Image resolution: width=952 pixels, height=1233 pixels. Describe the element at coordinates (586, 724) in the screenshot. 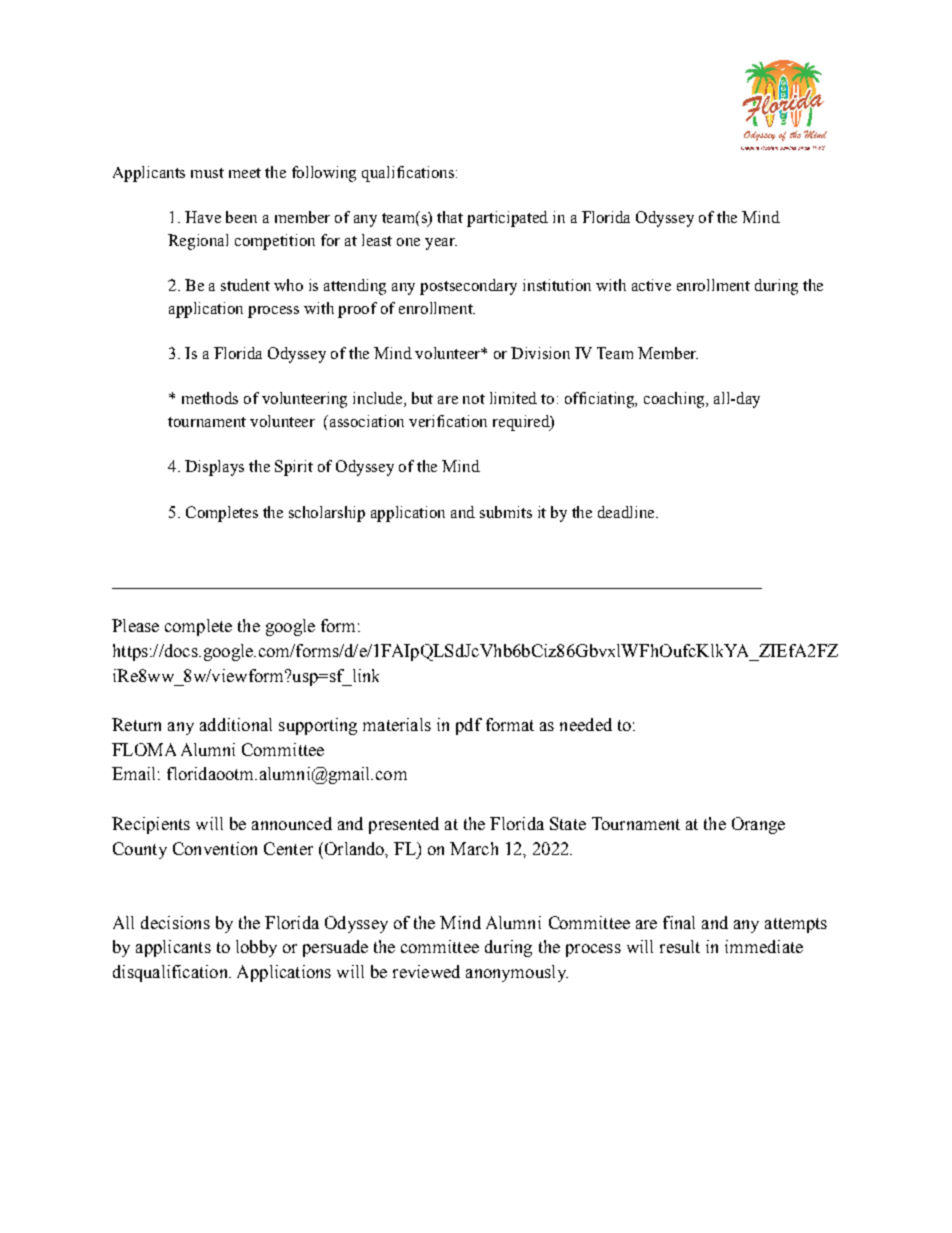

I see `needed` at that location.
